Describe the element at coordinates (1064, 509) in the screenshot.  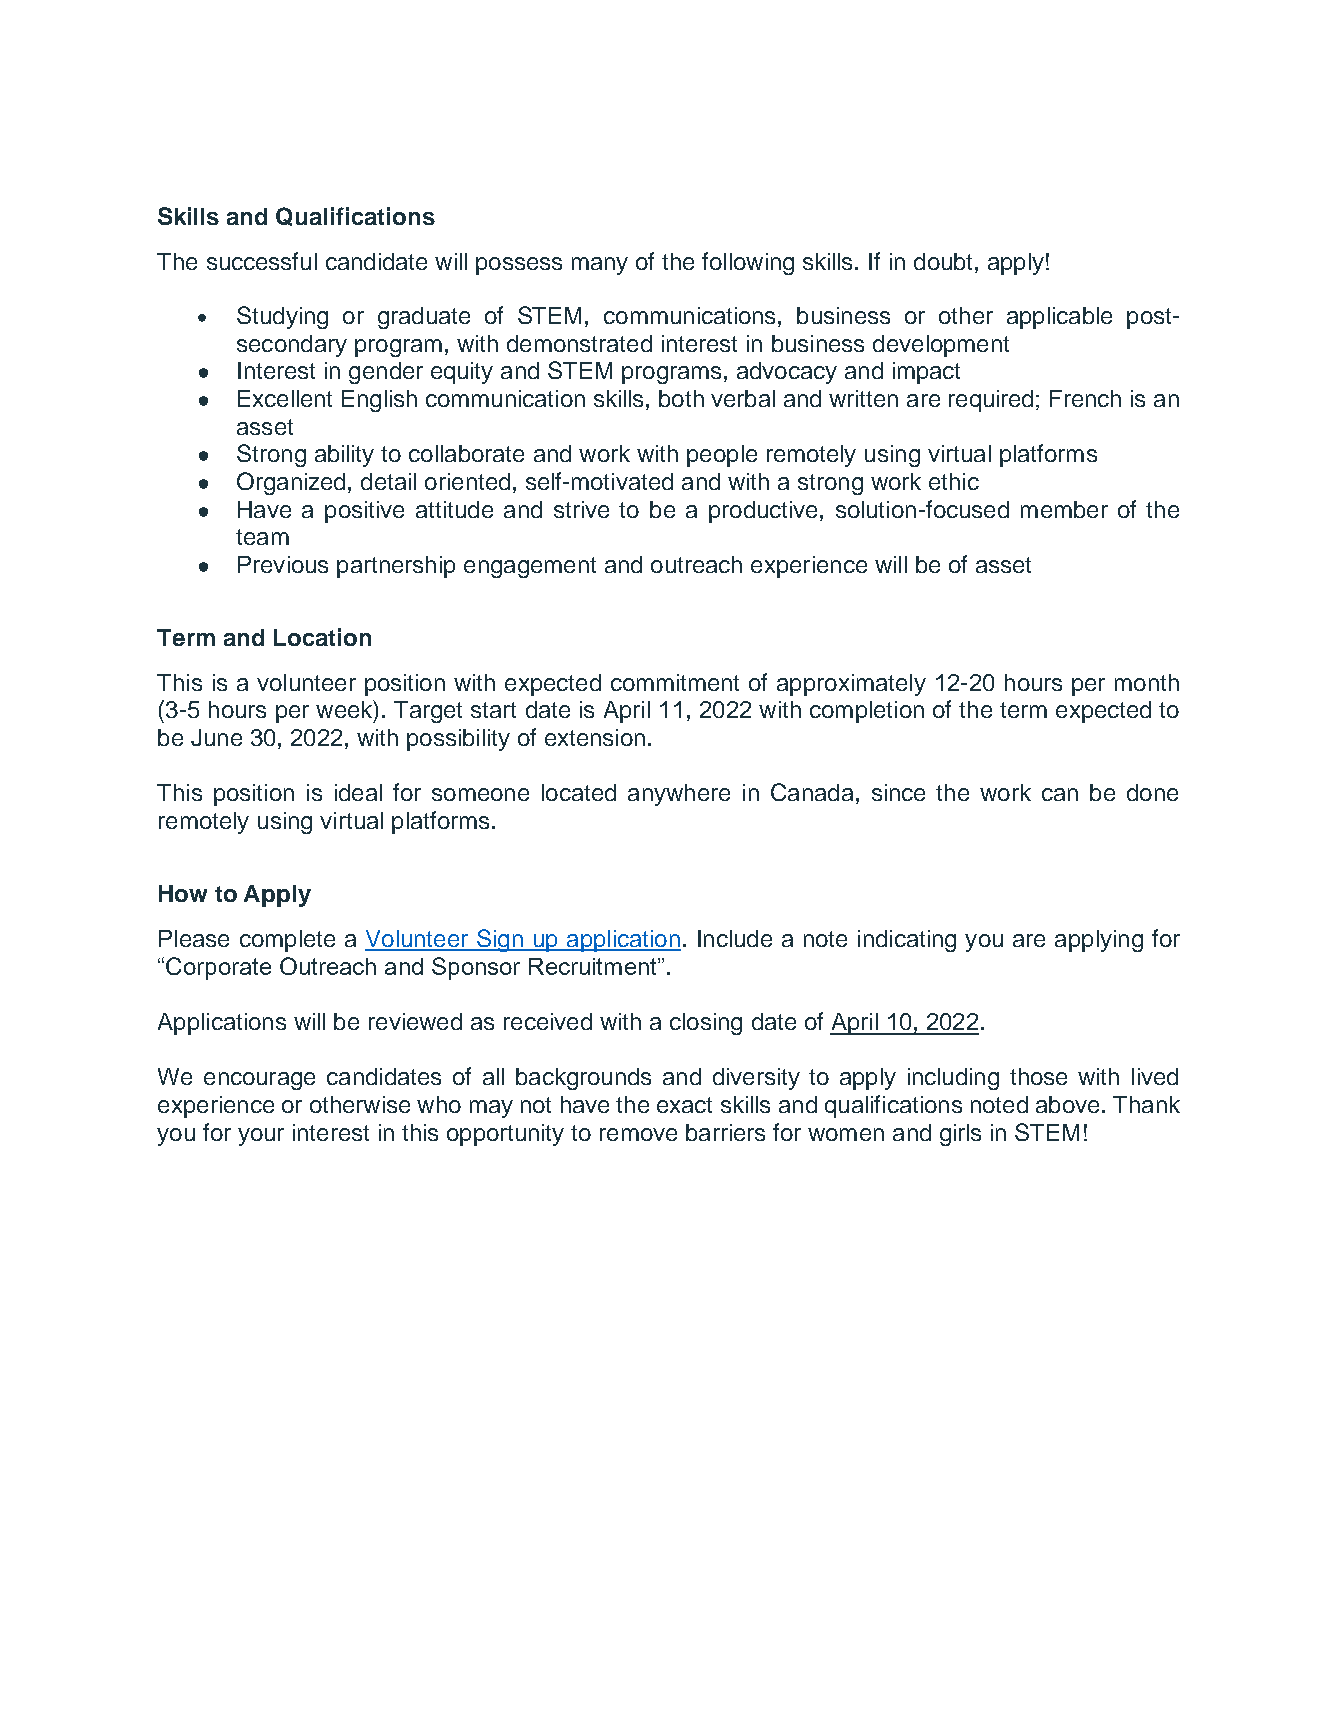
I see `member` at that location.
